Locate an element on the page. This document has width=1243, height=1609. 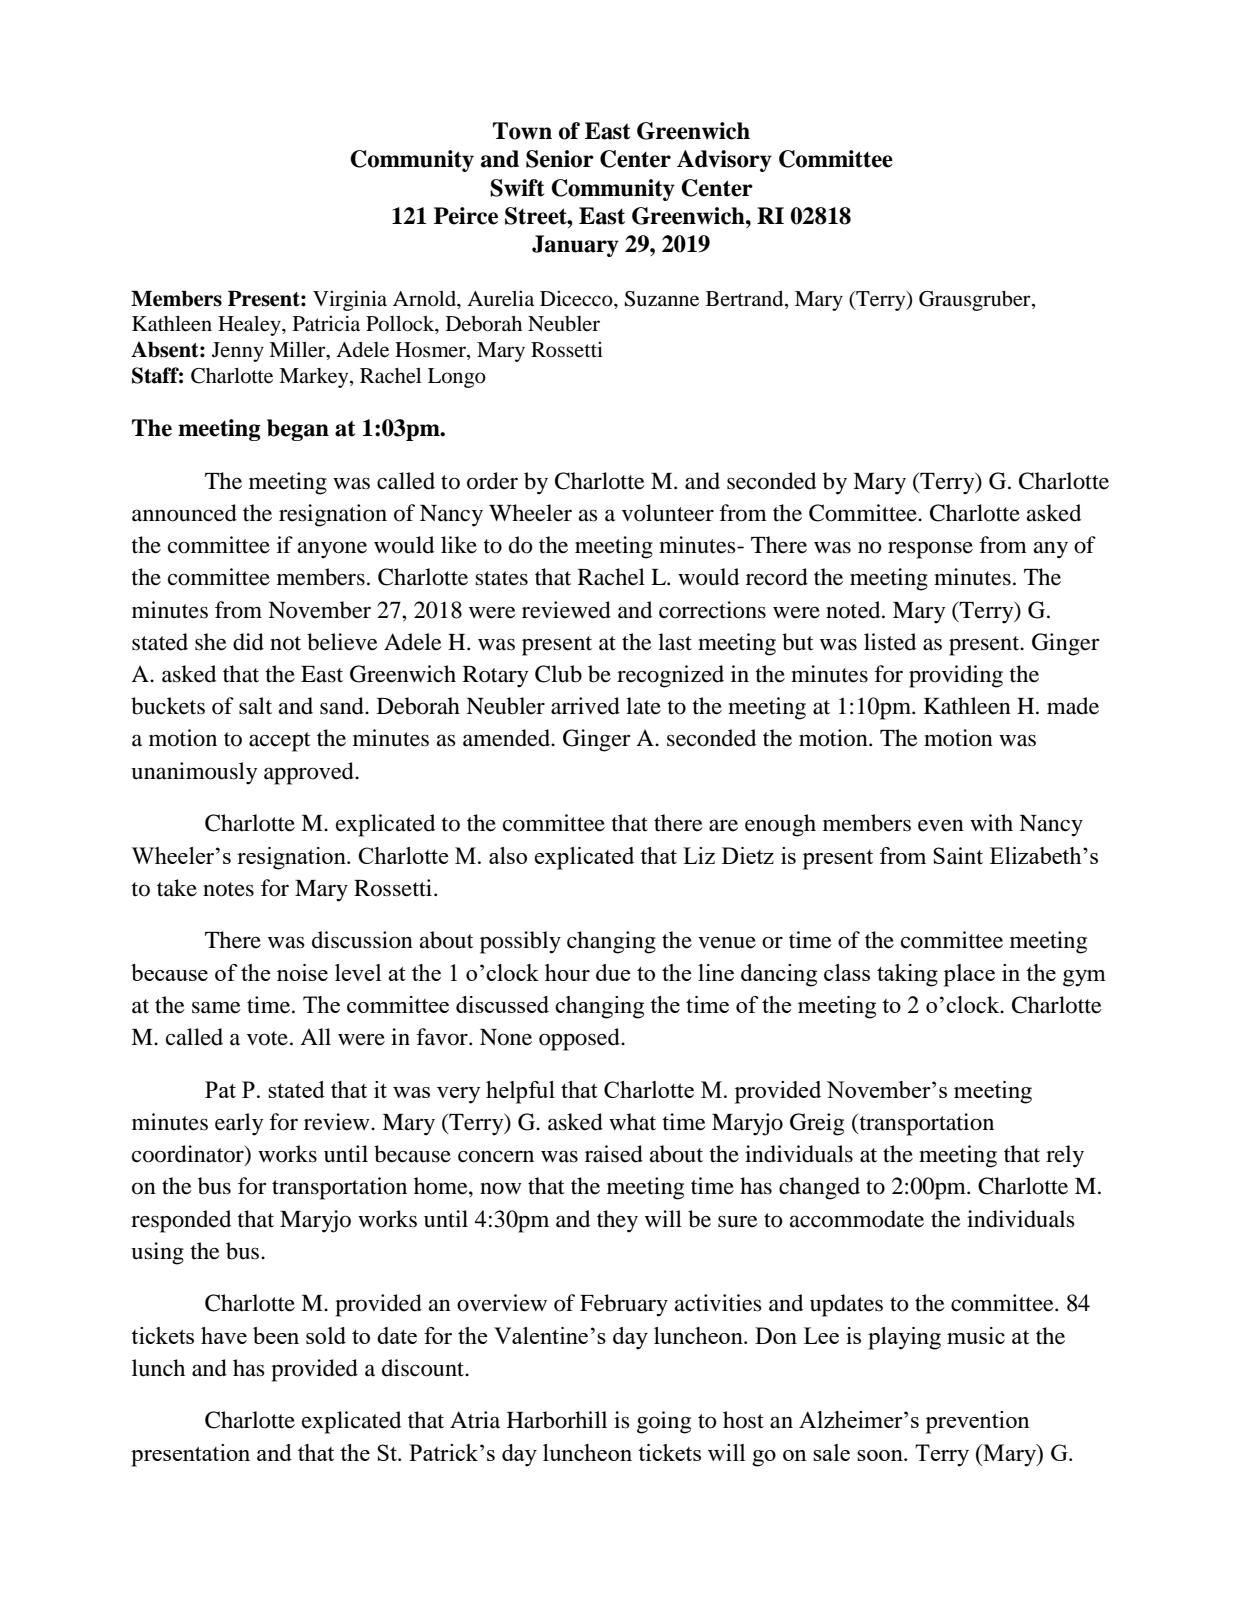
rely is located at coordinates (1065, 1156).
